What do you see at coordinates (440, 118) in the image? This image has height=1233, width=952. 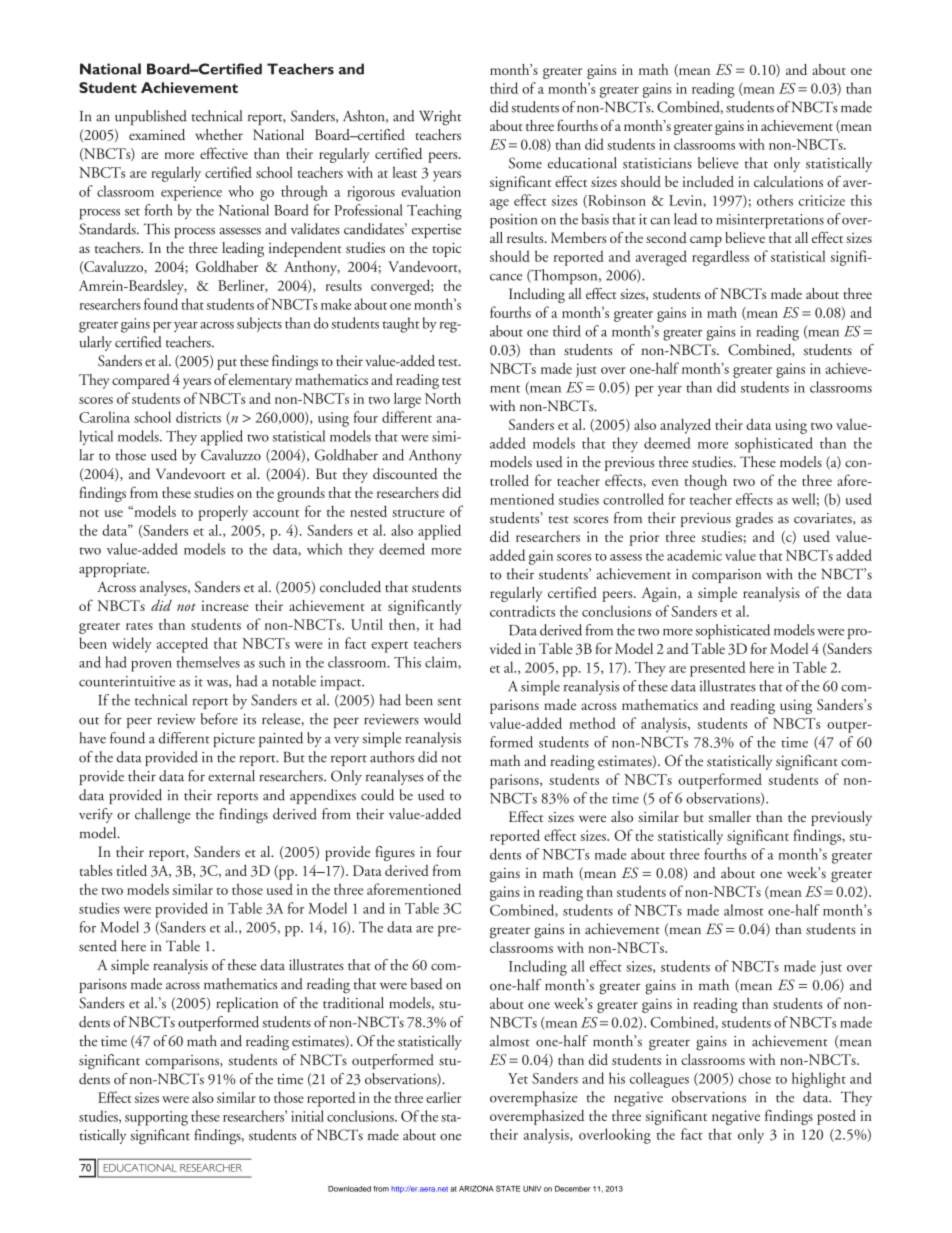 I see `Wright` at bounding box center [440, 118].
